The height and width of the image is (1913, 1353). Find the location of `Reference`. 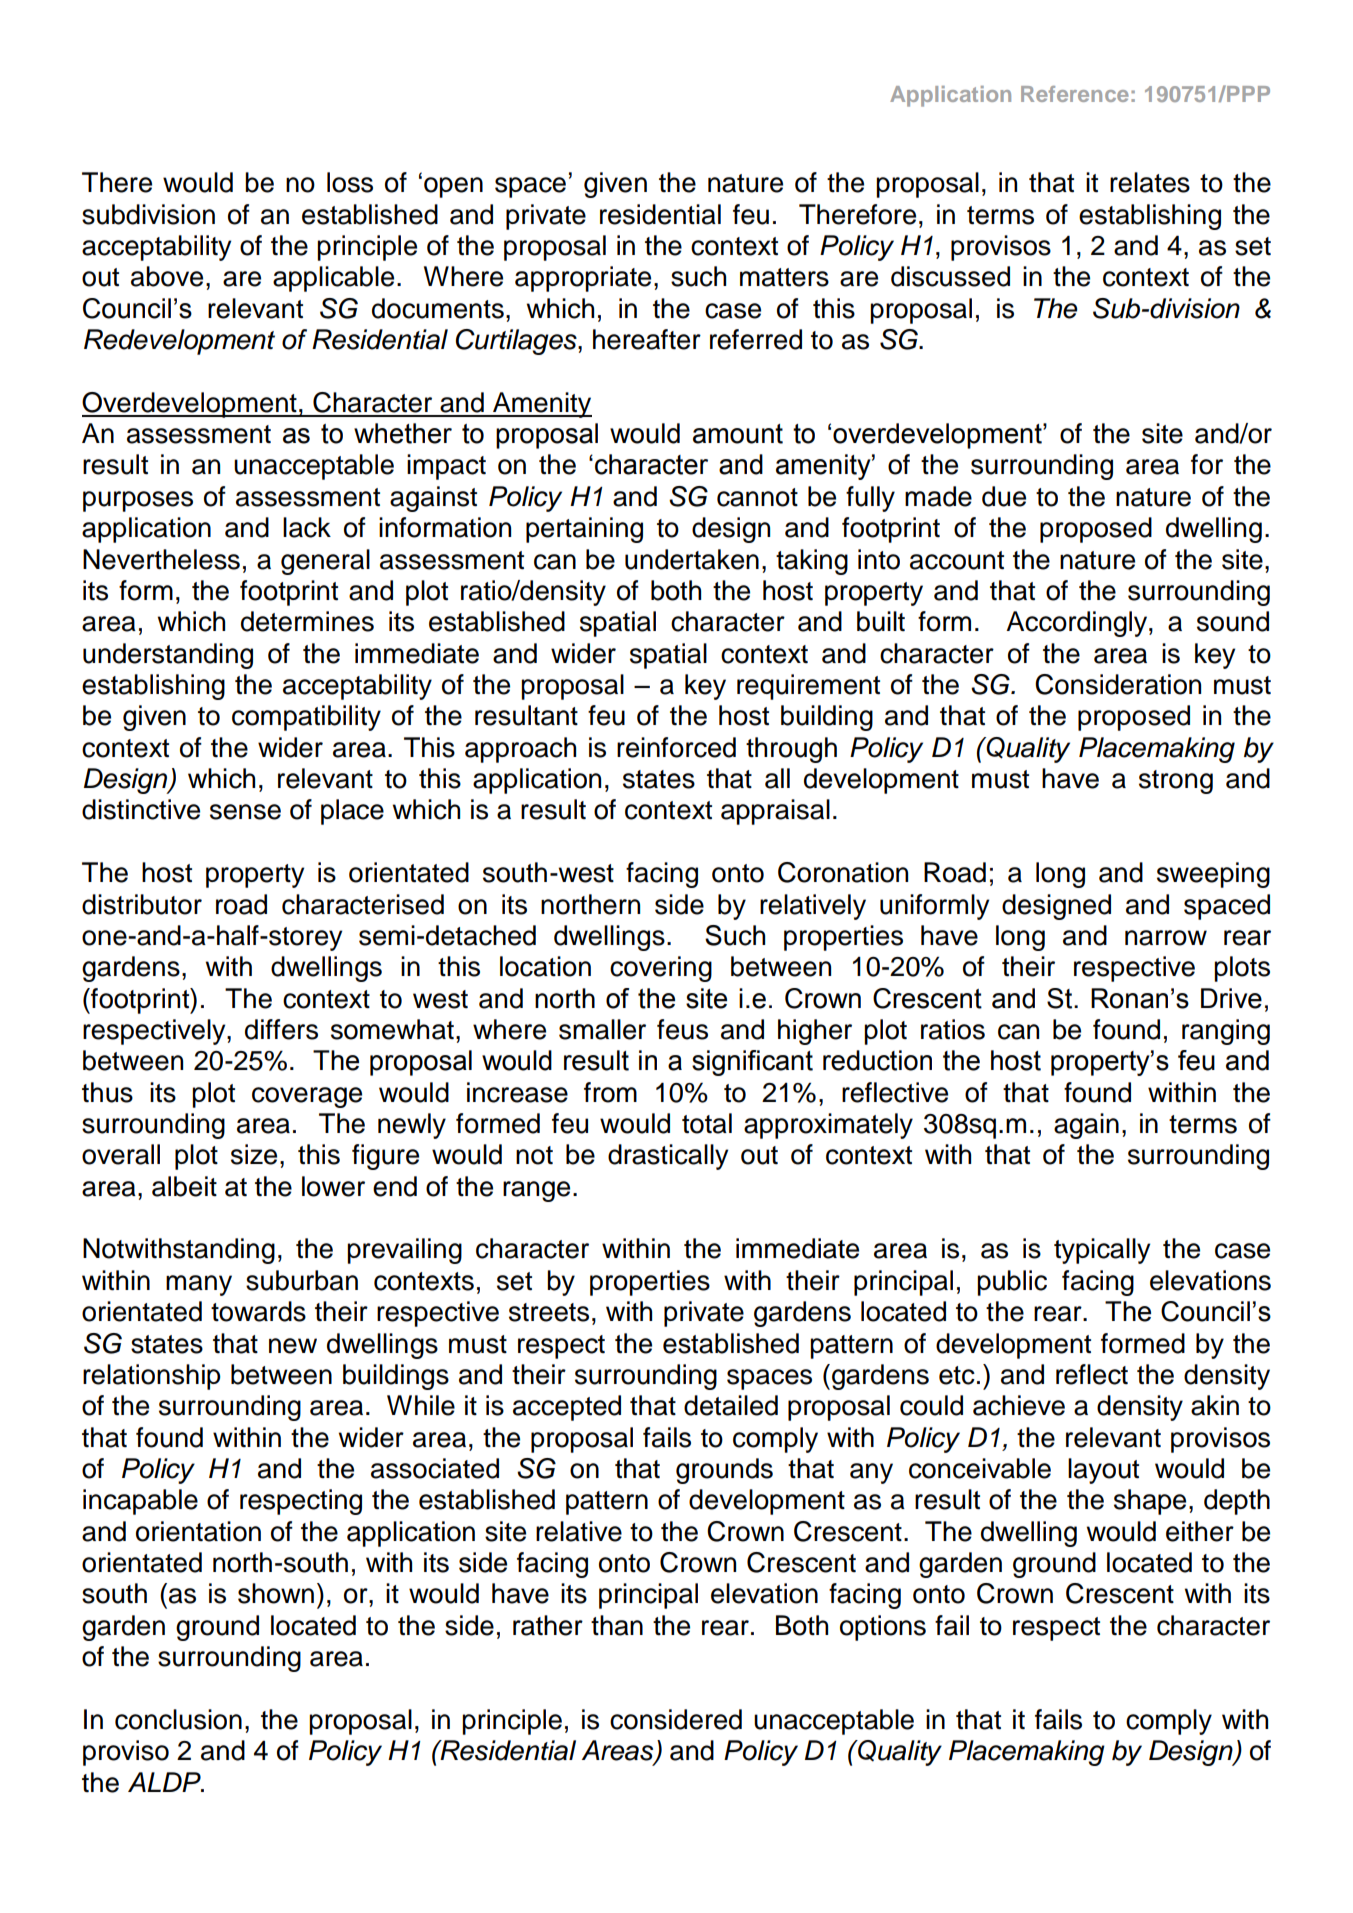

Reference is located at coordinates (1075, 94).
